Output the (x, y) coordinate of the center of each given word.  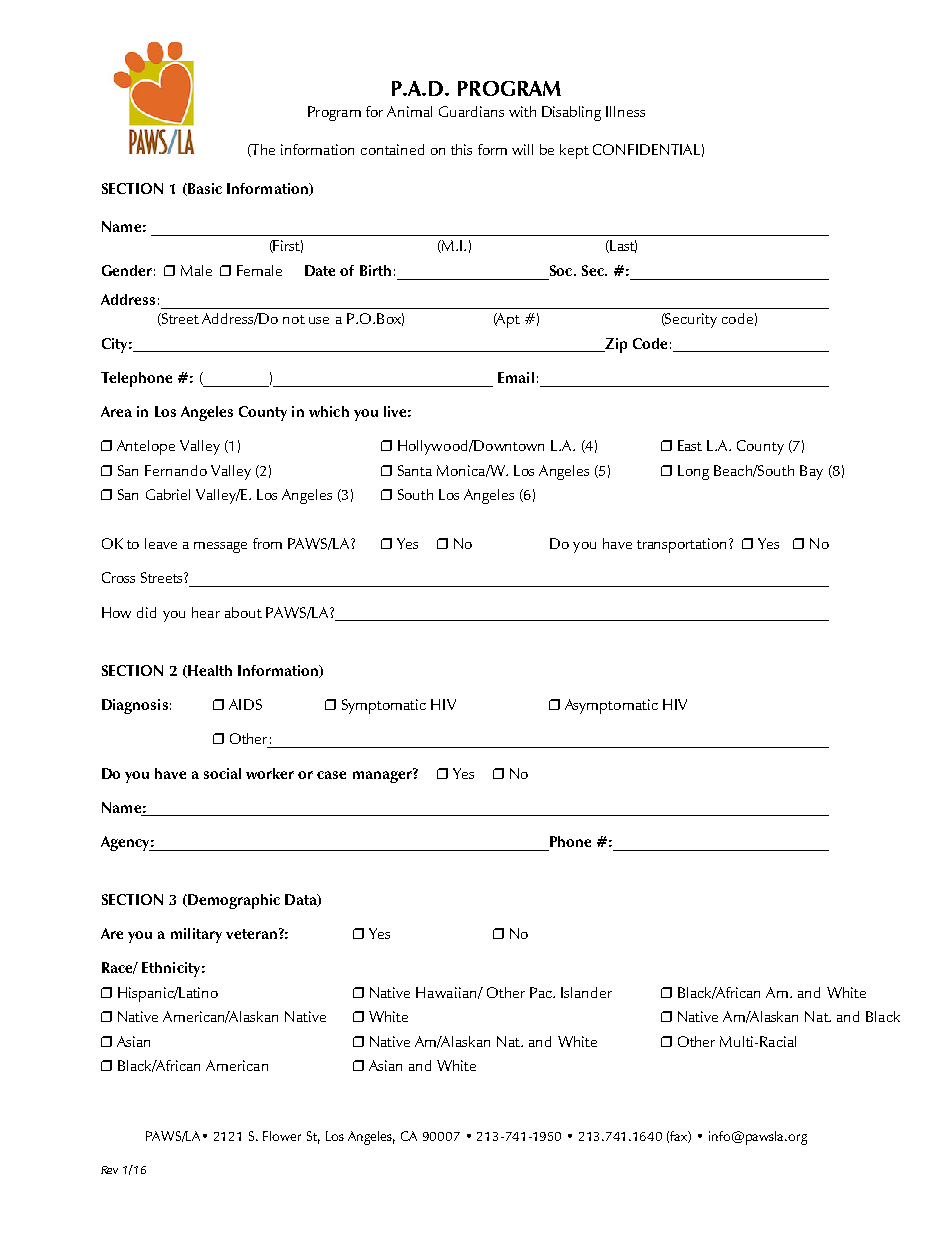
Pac (542, 992)
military (196, 935)
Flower (282, 1136)
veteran (251, 934)
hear (206, 612)
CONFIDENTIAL (646, 149)
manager (383, 776)
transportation (681, 545)
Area (116, 411)
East (690, 445)
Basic (204, 189)
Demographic (233, 901)
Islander (586, 992)
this (461, 149)
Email (516, 377)
